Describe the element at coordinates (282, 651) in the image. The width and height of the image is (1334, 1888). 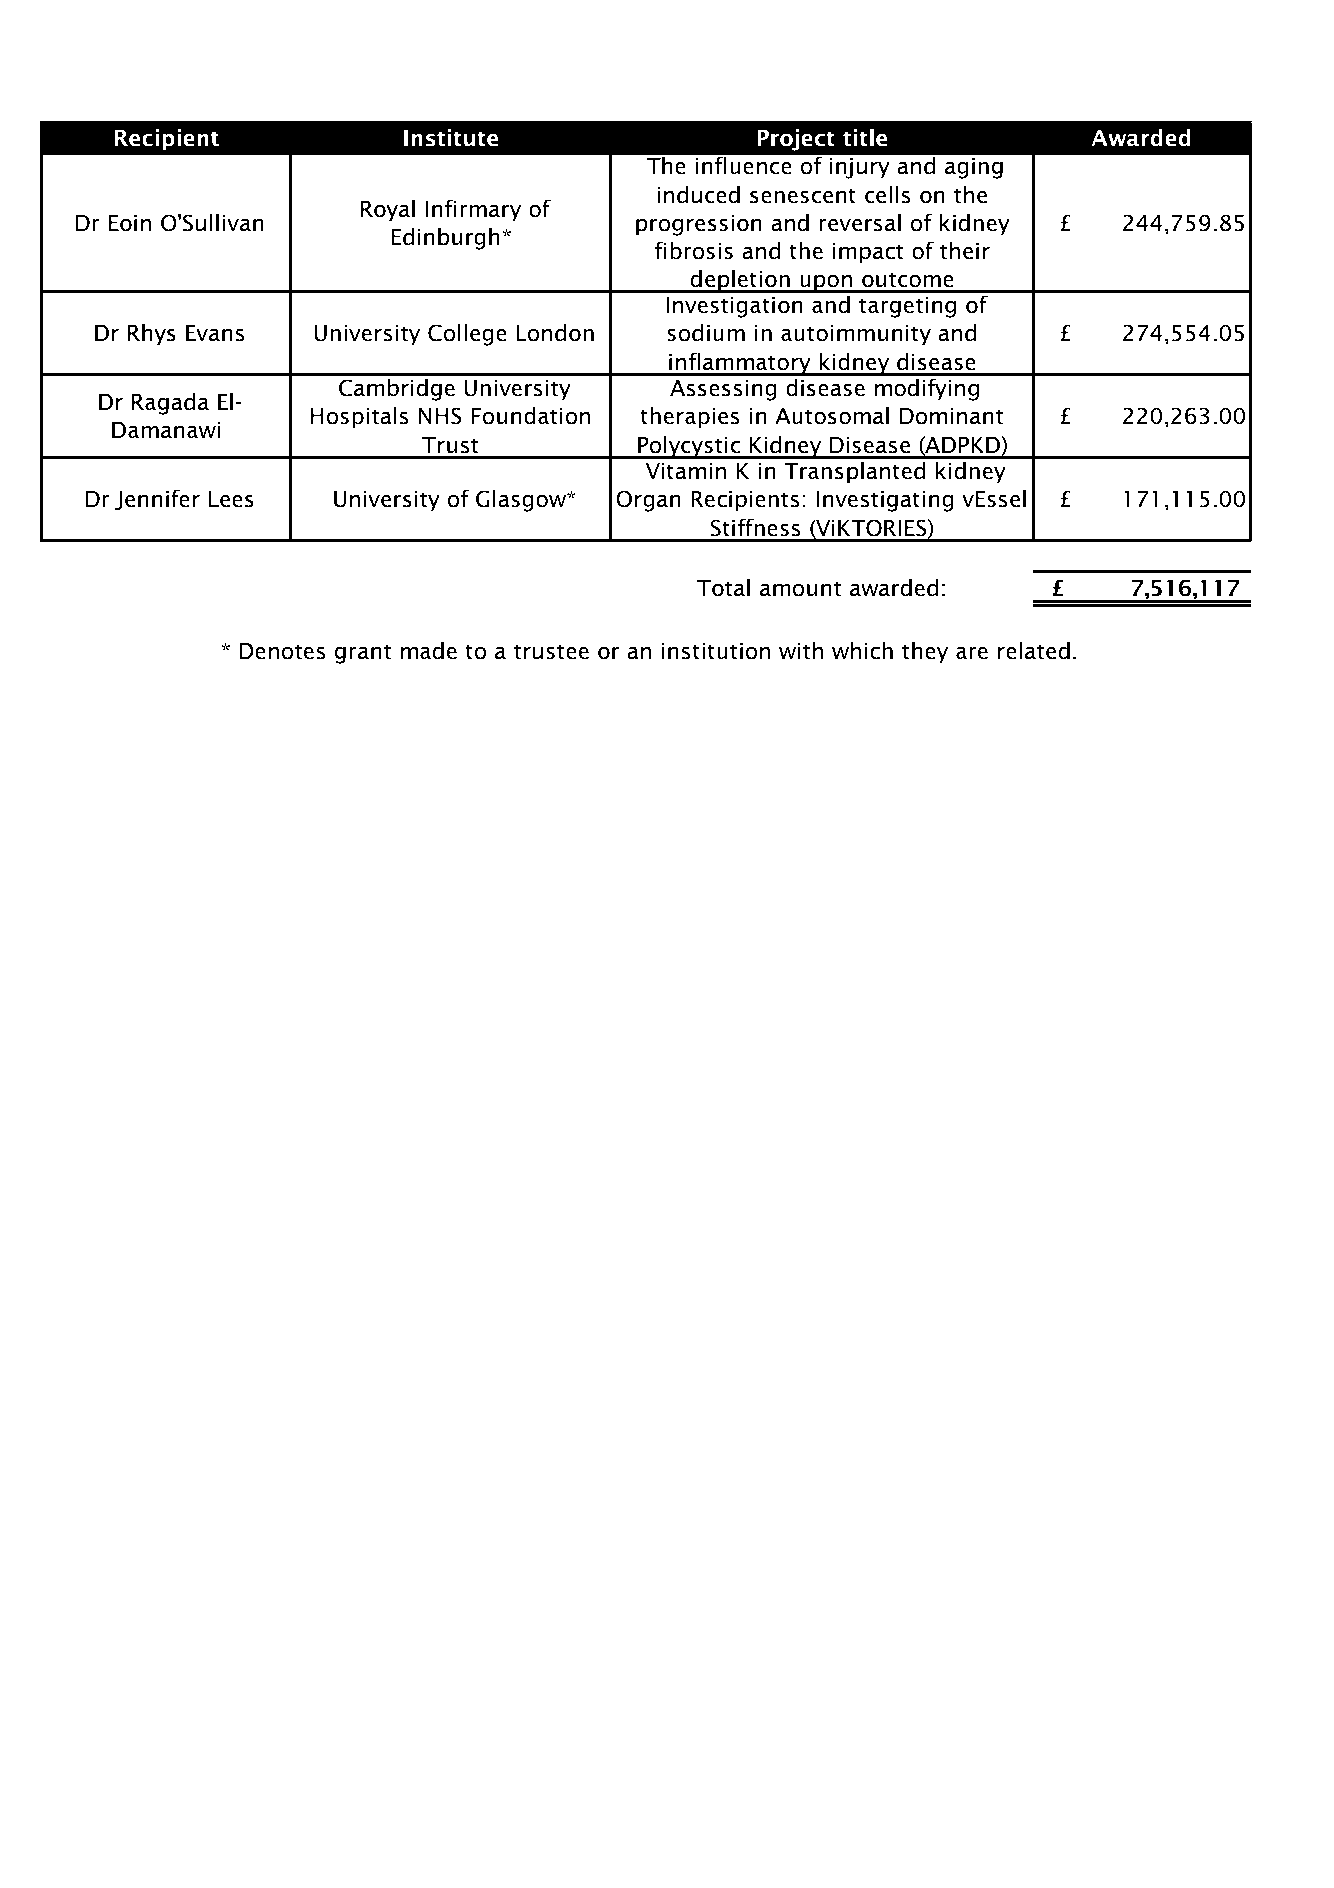
I see `Denotes` at that location.
